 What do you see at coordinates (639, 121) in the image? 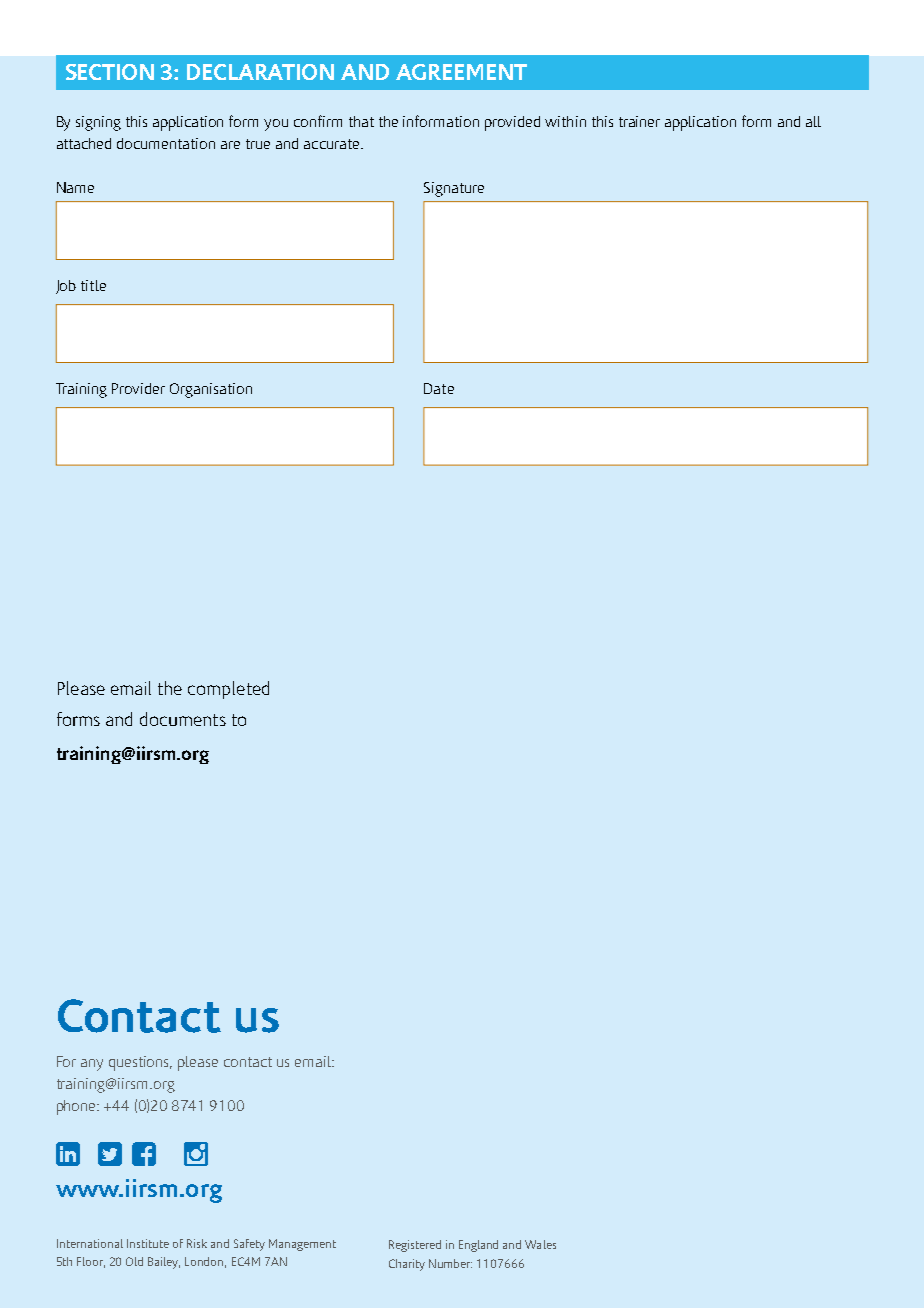
I see `trainer` at bounding box center [639, 121].
